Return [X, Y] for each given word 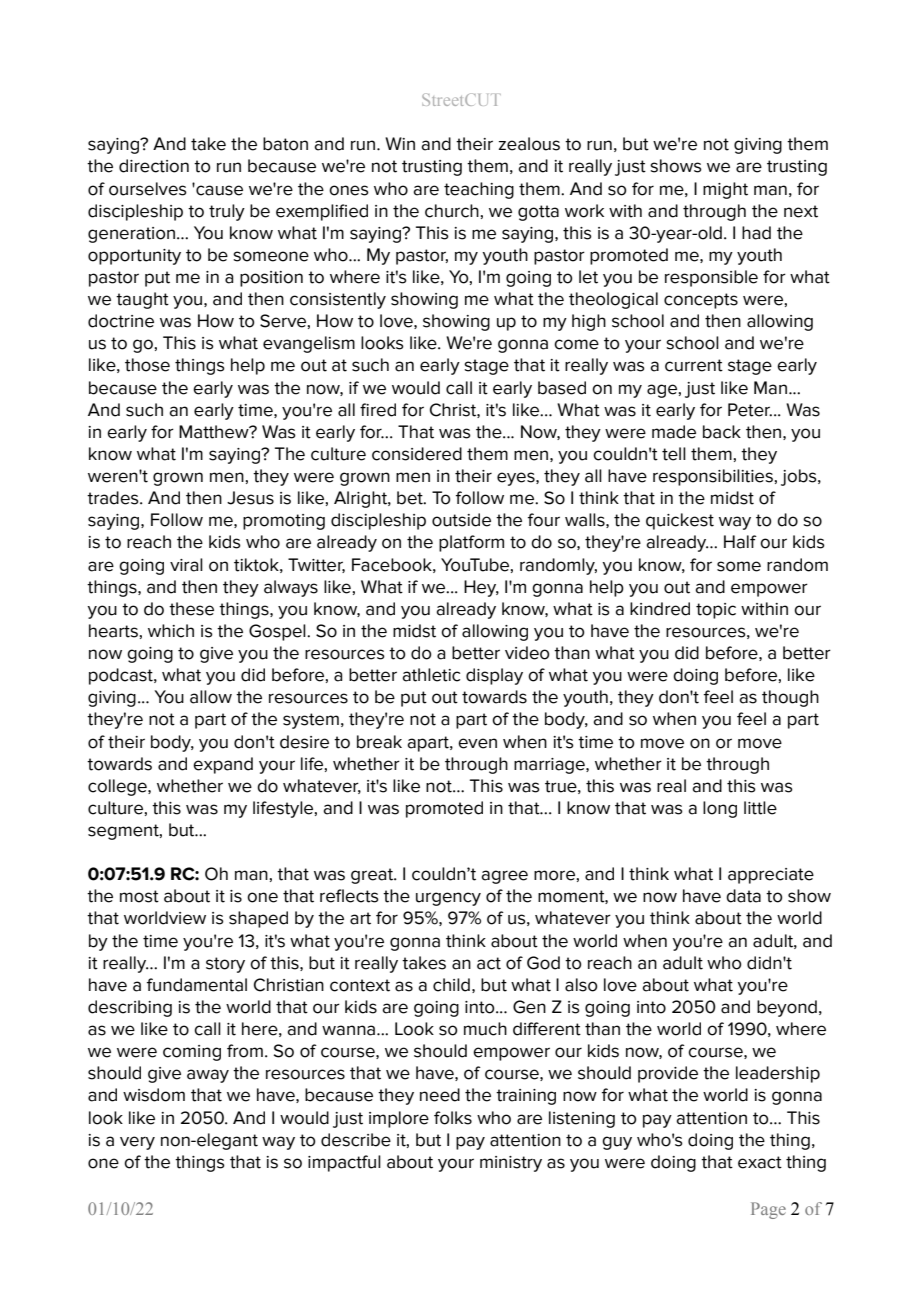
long [720, 809]
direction [154, 166]
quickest [680, 521]
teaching [479, 190]
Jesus [250, 498]
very [137, 1143]
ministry [511, 1164]
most [139, 896]
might [725, 190]
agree [504, 877]
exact [760, 1162]
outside [461, 520]
